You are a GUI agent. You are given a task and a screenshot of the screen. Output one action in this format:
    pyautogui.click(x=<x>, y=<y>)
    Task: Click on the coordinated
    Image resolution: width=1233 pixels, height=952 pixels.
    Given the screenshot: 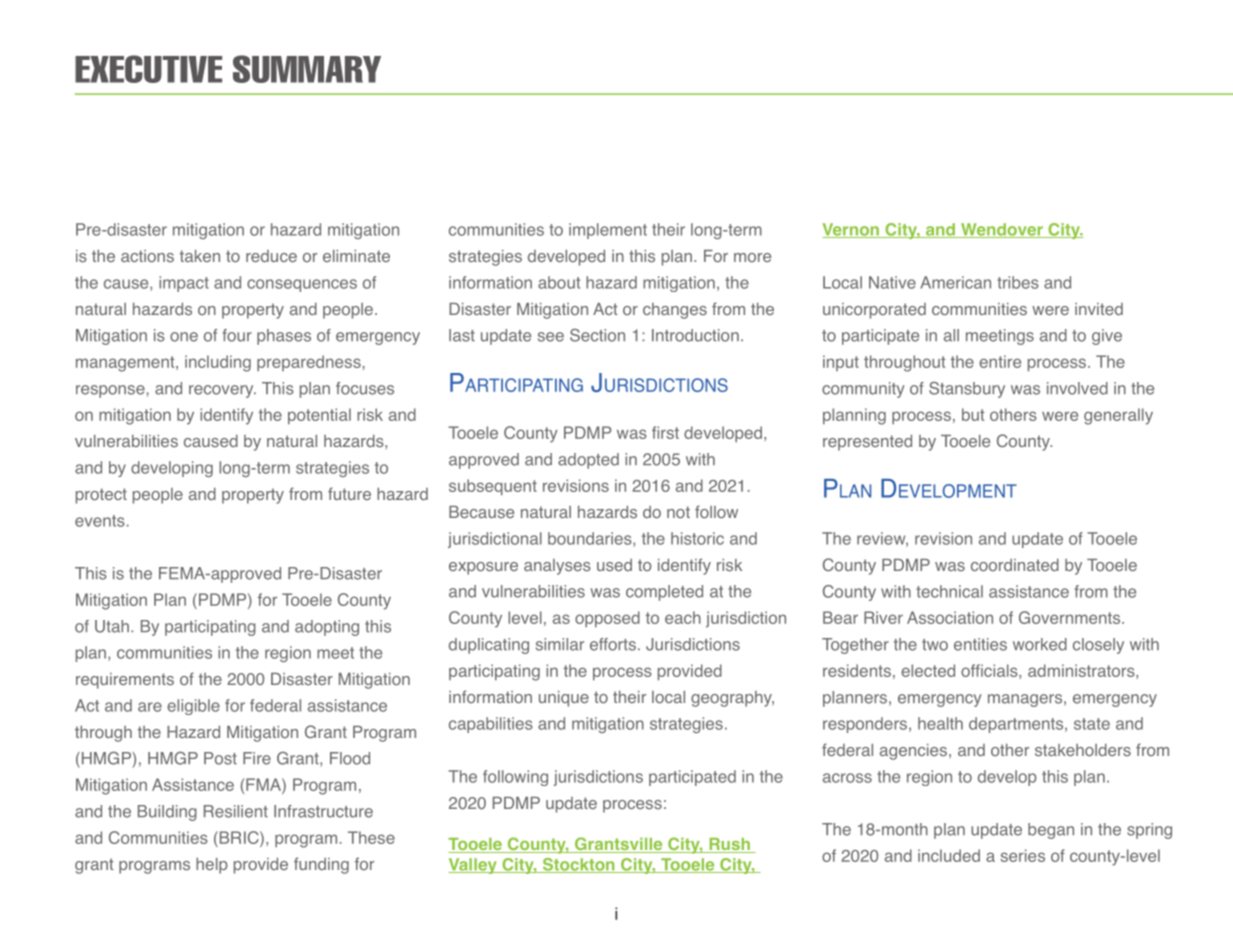 What is the action you would take?
    pyautogui.click(x=1015, y=565)
